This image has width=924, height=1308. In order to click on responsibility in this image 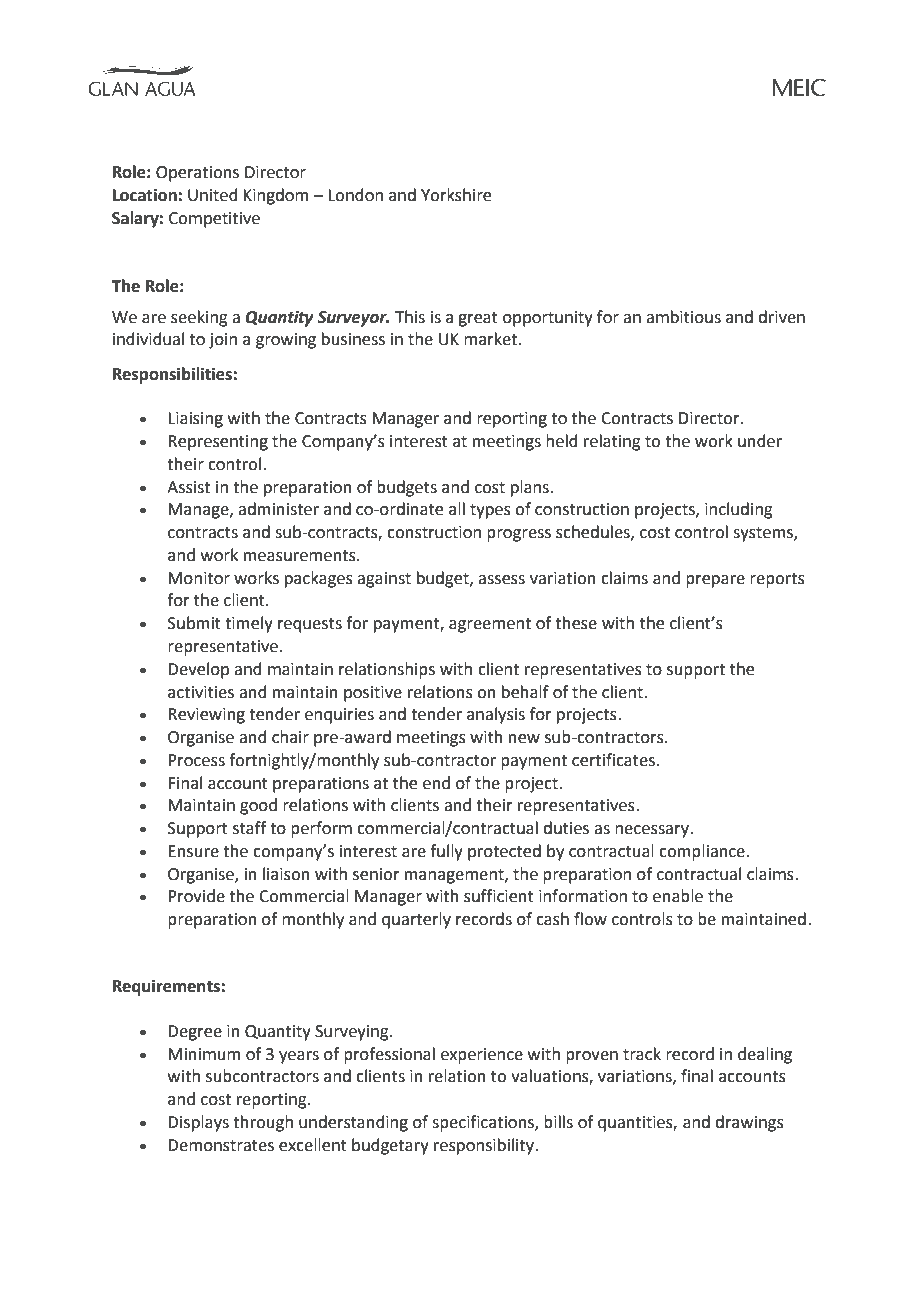, I will do `click(485, 1146)`.
